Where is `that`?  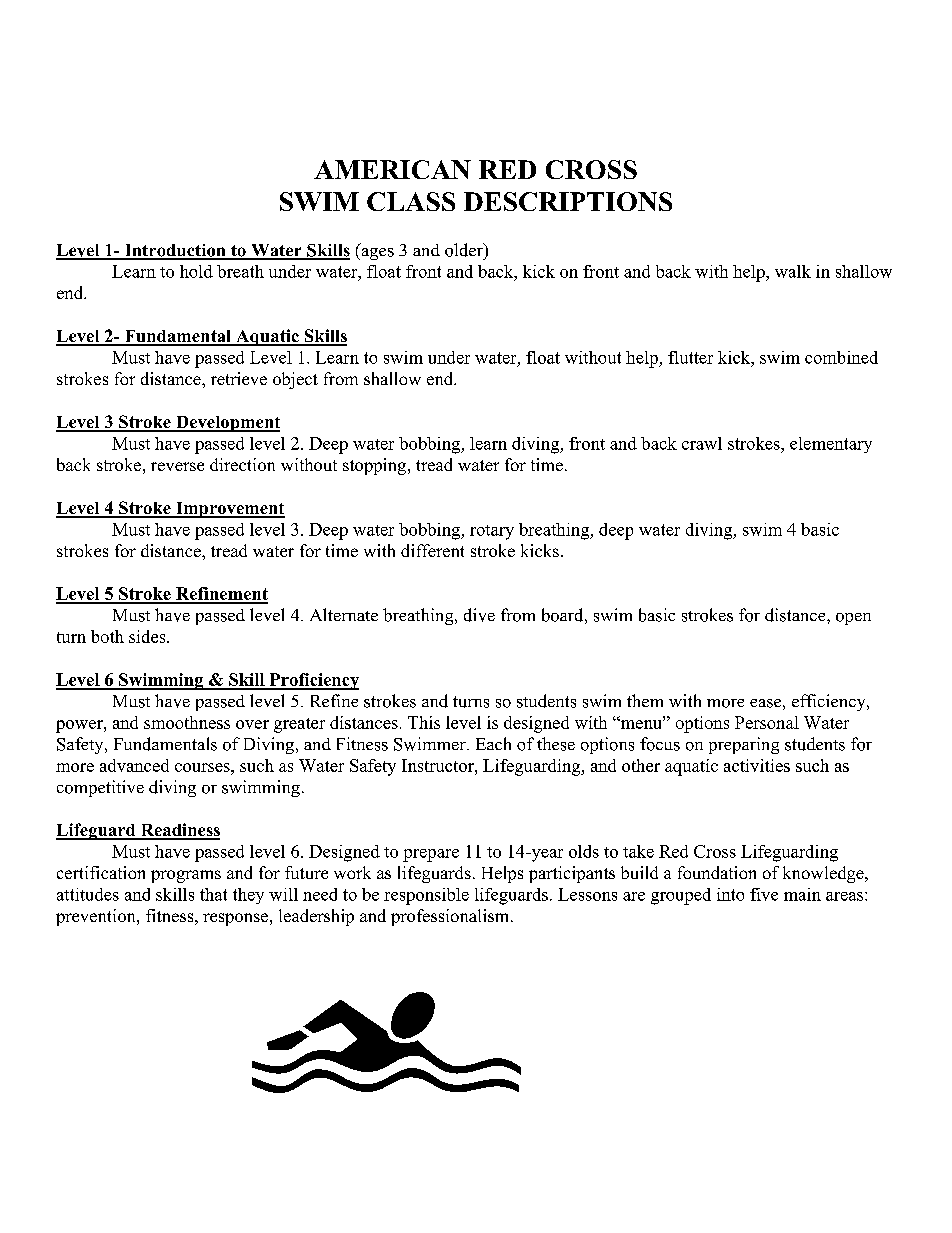
that is located at coordinates (213, 894).
